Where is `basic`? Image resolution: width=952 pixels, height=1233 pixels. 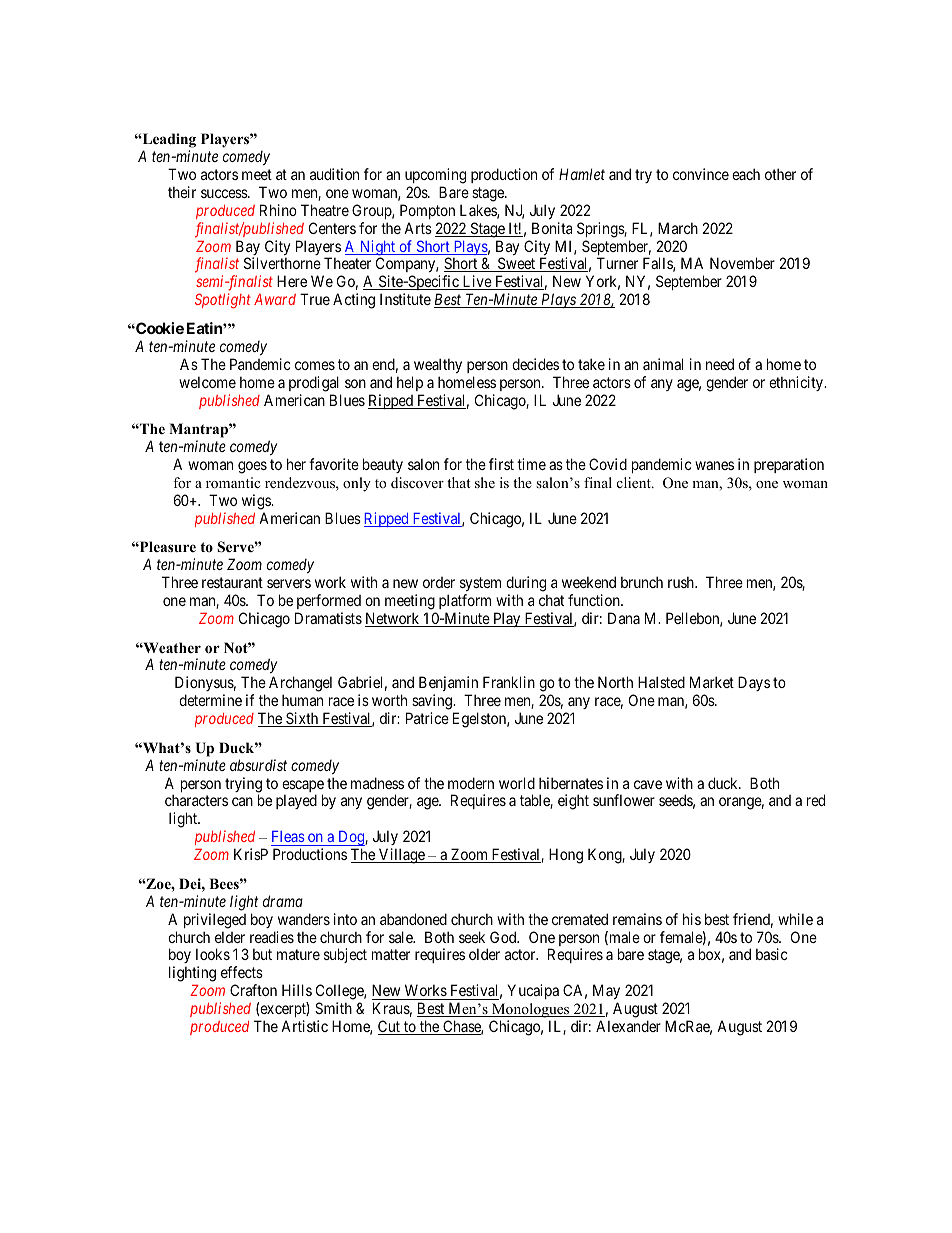
basic is located at coordinates (772, 954).
